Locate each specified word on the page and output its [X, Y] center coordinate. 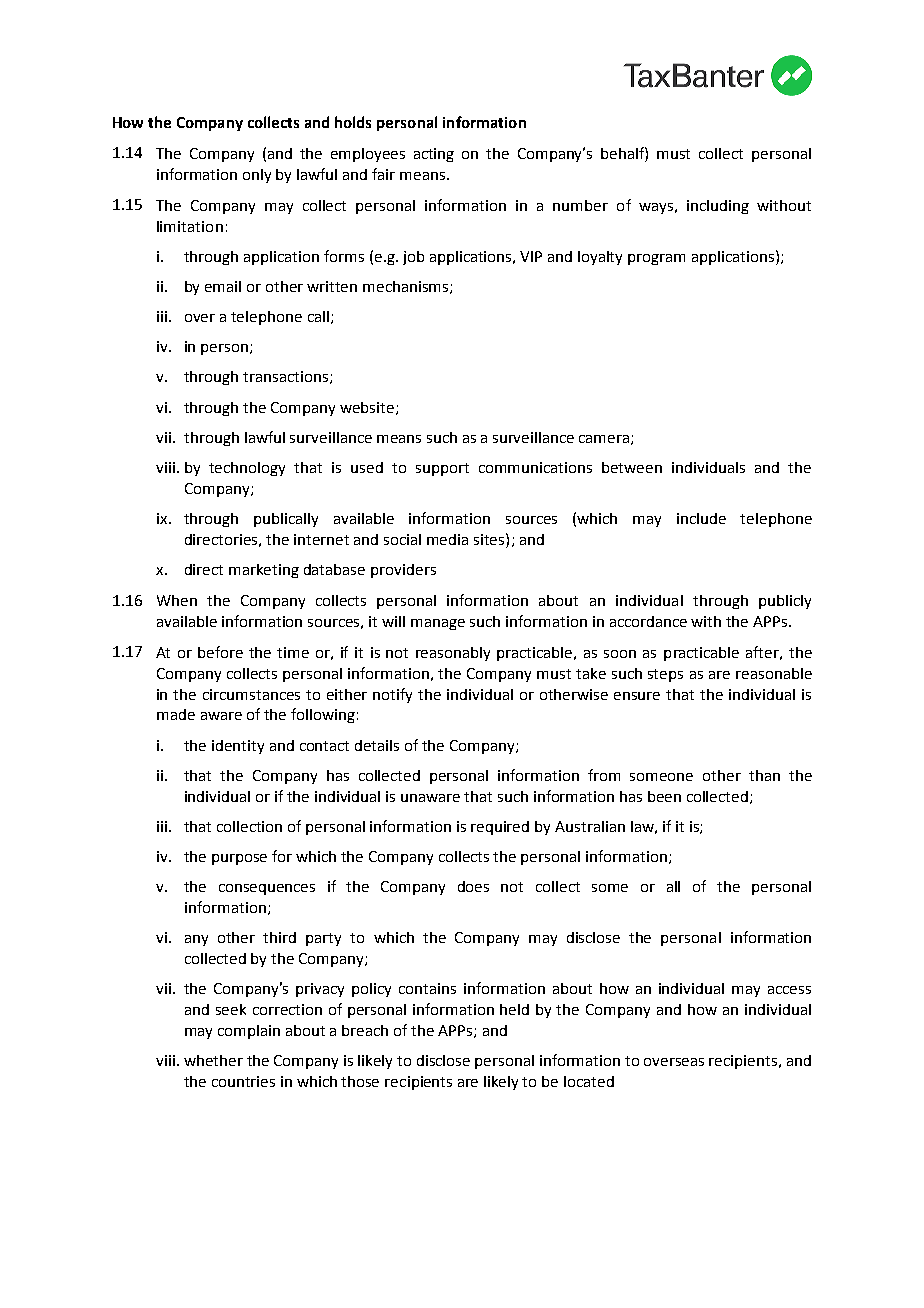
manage [438, 624]
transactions [287, 377]
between [632, 467]
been [664, 796]
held [514, 1009]
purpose [239, 859]
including [718, 207]
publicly [785, 602]
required [500, 828]
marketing [264, 571]
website [368, 408]
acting [434, 155]
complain [249, 1032]
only [257, 176]
